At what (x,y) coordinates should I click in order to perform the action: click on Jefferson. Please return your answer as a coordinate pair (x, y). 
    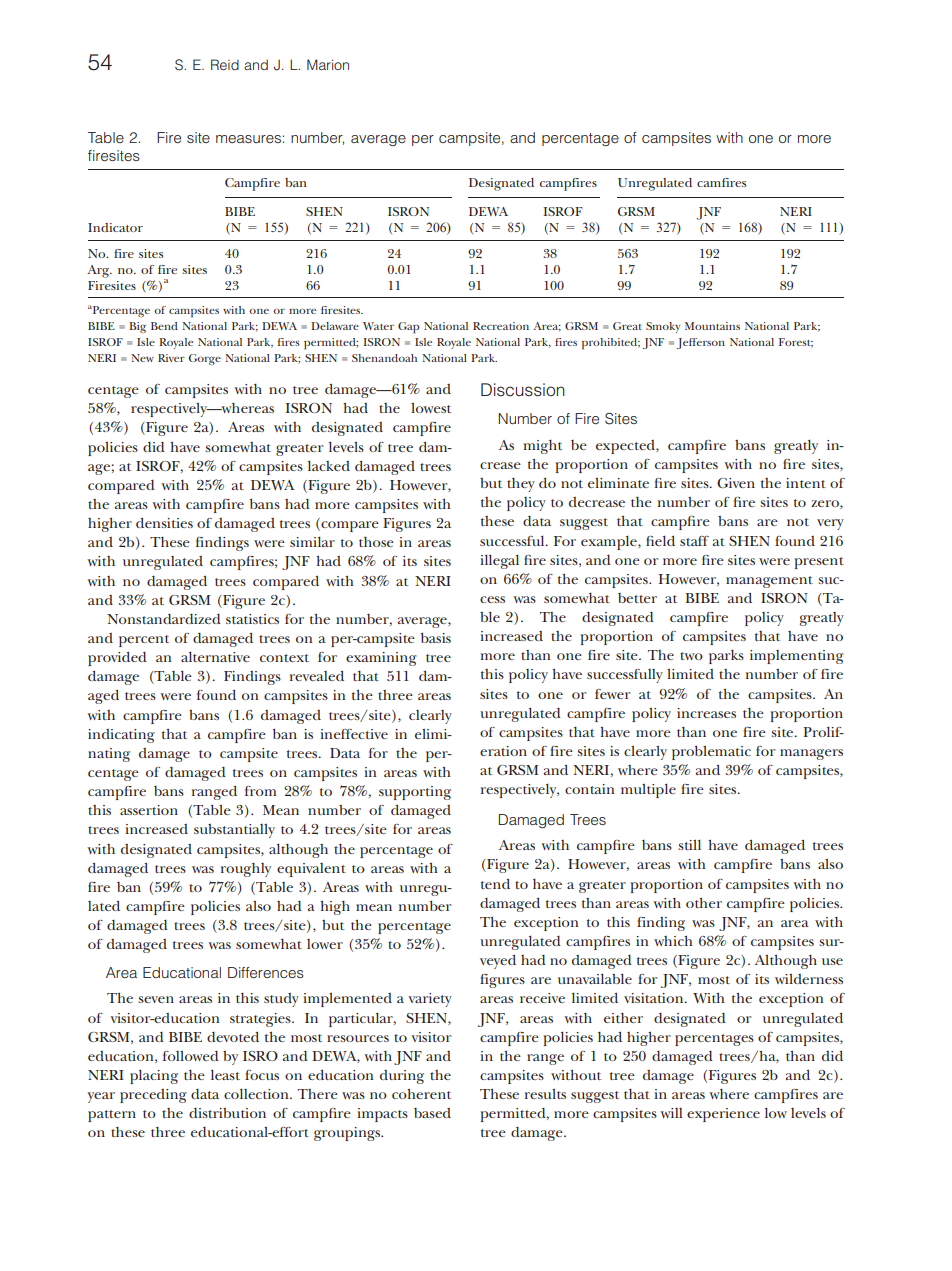
    Looking at the image, I should click on (700, 343).
